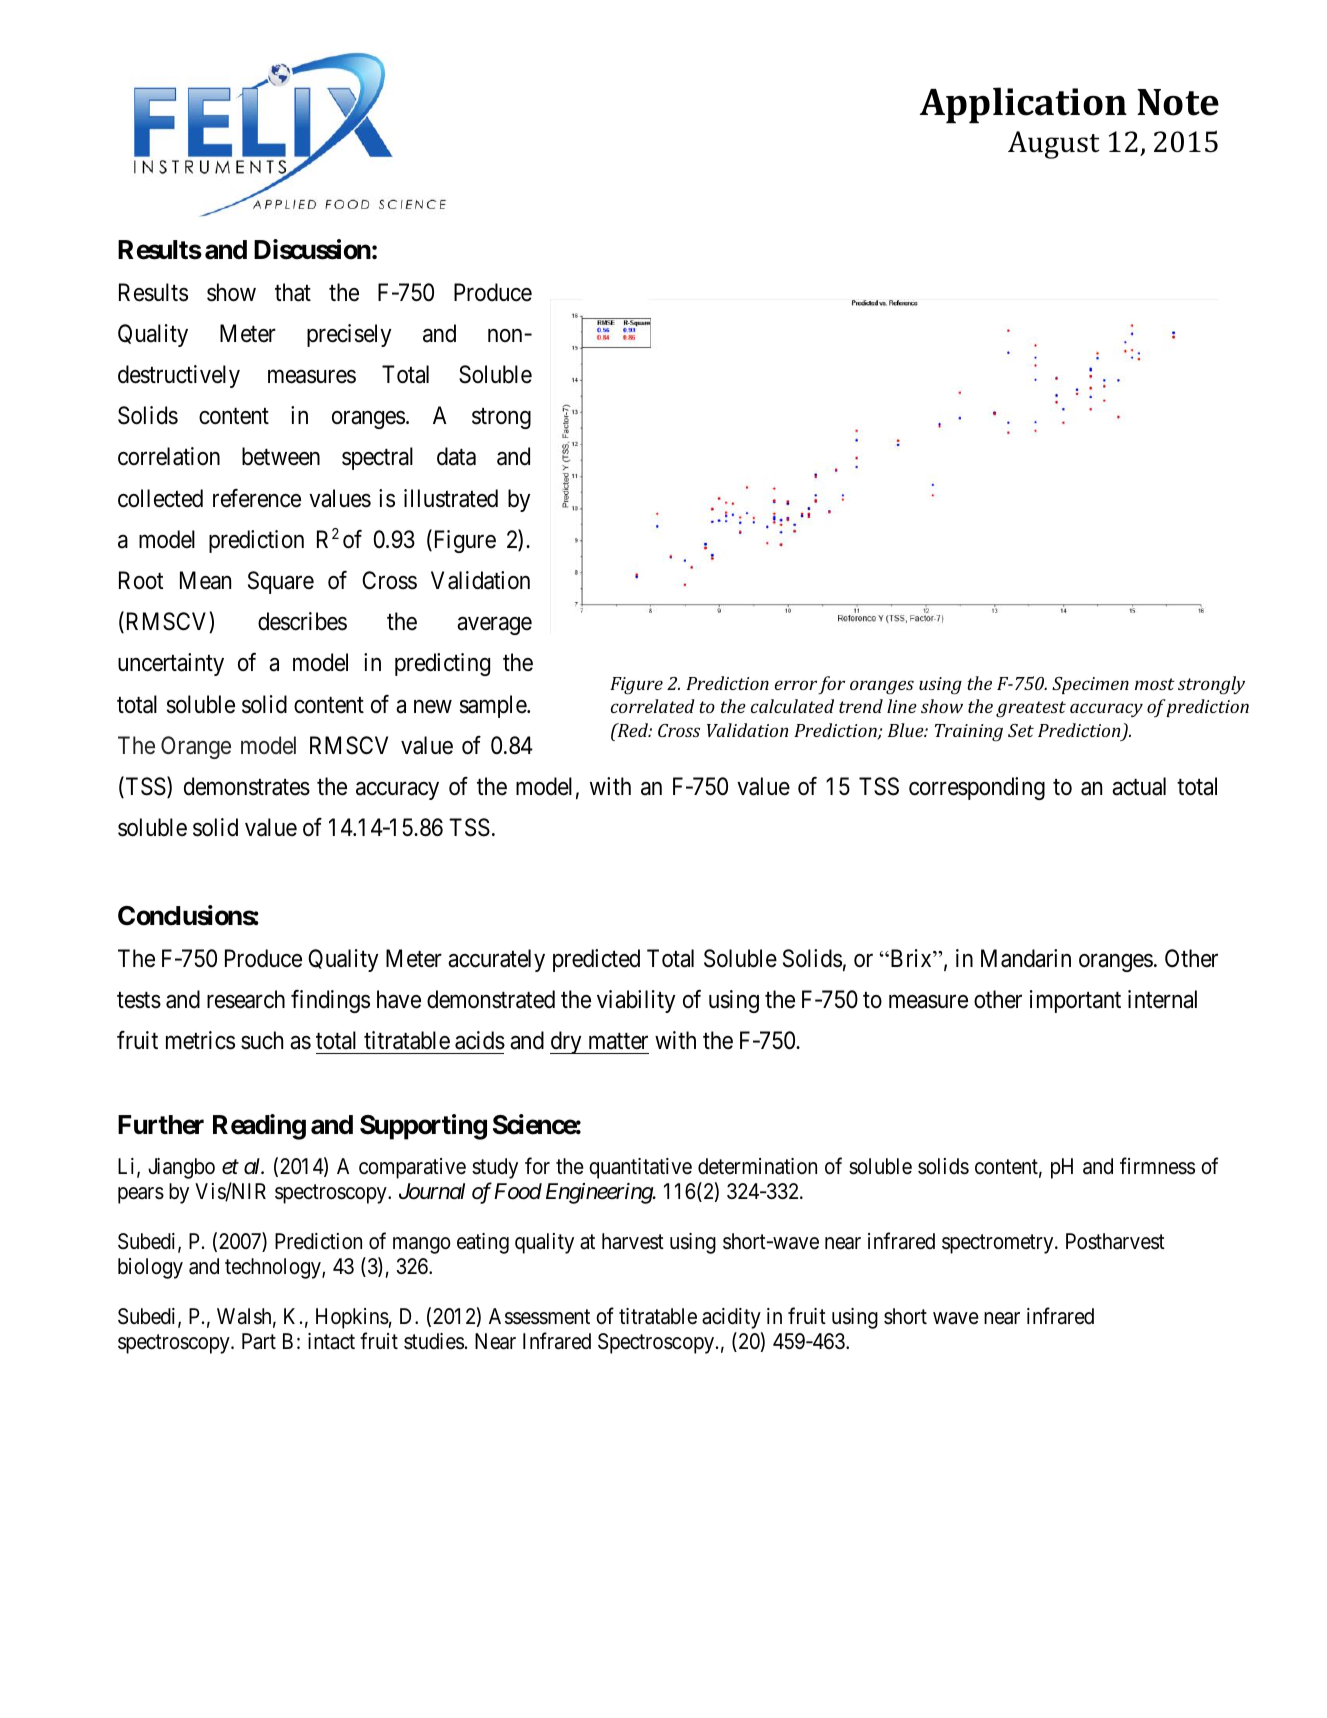 Image resolution: width=1327 pixels, height=1718 pixels. I want to click on acidity, so click(731, 1318).
